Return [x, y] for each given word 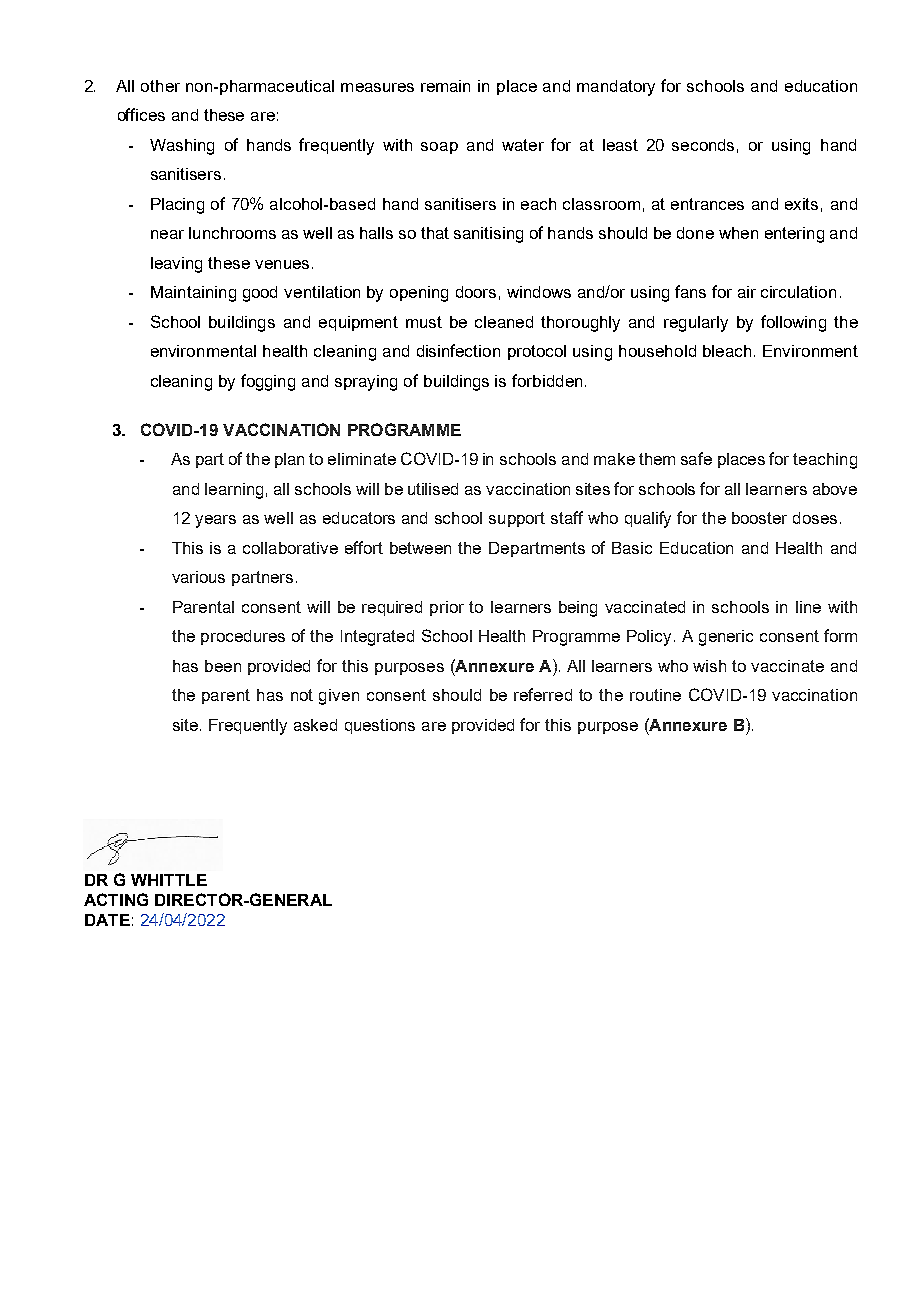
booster [759, 518]
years [215, 521]
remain [445, 86]
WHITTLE [169, 880]
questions [380, 726]
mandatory [616, 88]
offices [141, 114]
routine [655, 695]
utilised [433, 489]
